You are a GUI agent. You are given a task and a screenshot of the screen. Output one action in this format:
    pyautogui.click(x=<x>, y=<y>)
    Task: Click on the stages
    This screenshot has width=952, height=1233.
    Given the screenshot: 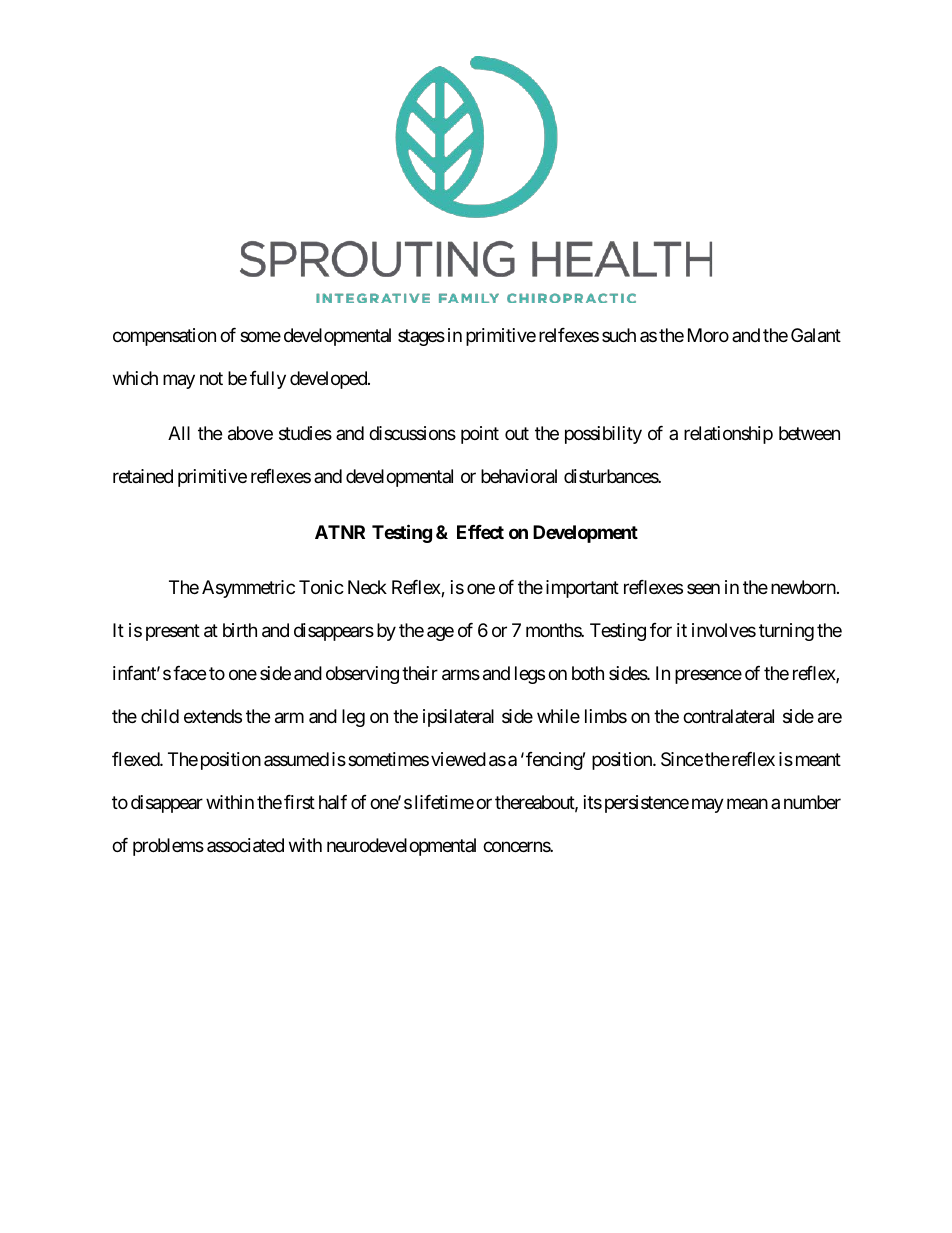 What is the action you would take?
    pyautogui.click(x=421, y=337)
